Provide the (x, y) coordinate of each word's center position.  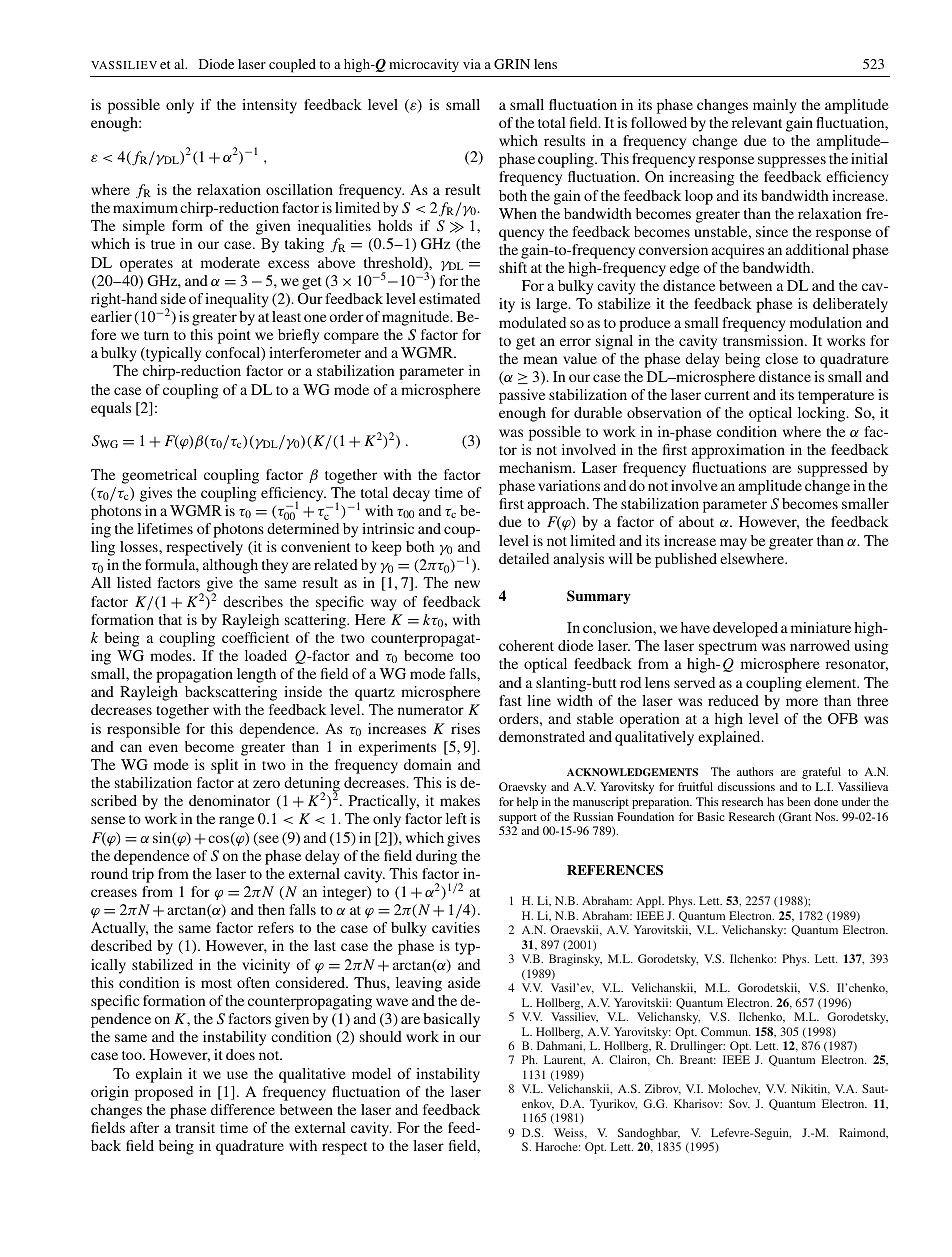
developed (745, 629)
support (518, 819)
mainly (774, 106)
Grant (796, 817)
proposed (164, 1093)
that (170, 619)
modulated (532, 322)
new (467, 584)
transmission (764, 340)
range (236, 822)
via (472, 64)
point (234, 336)
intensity (269, 106)
